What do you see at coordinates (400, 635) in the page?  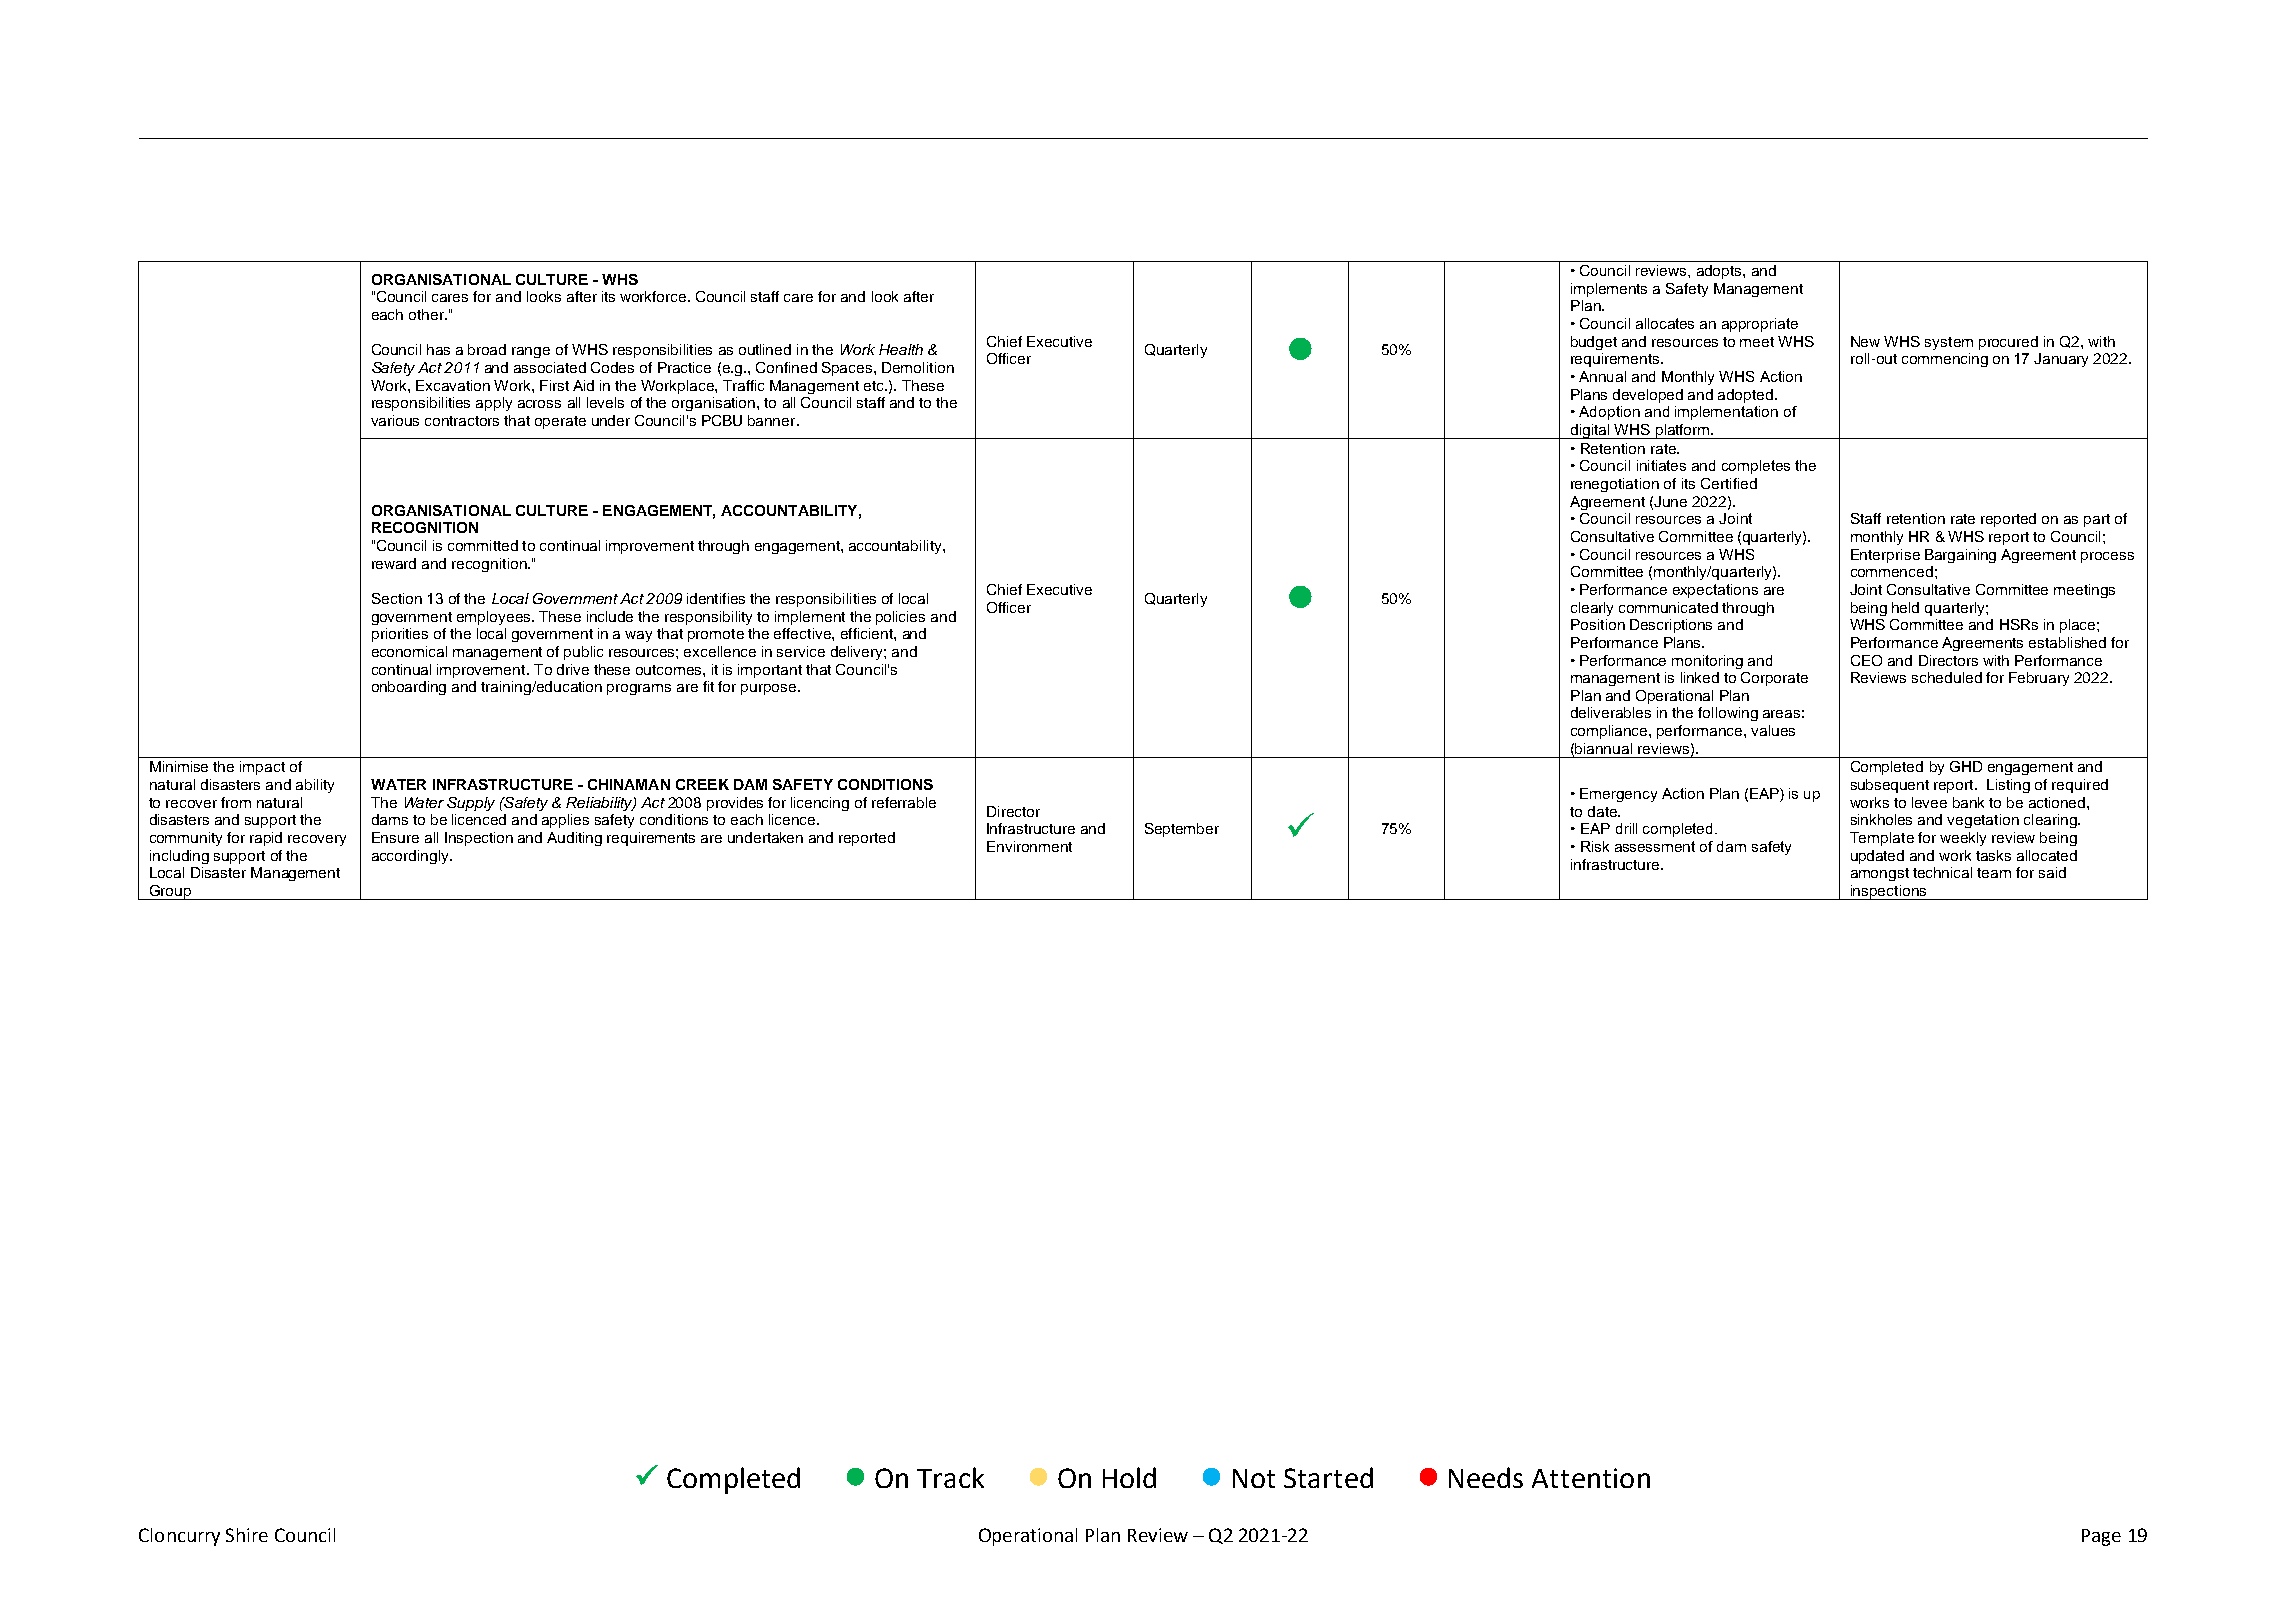 I see `priorities` at bounding box center [400, 635].
